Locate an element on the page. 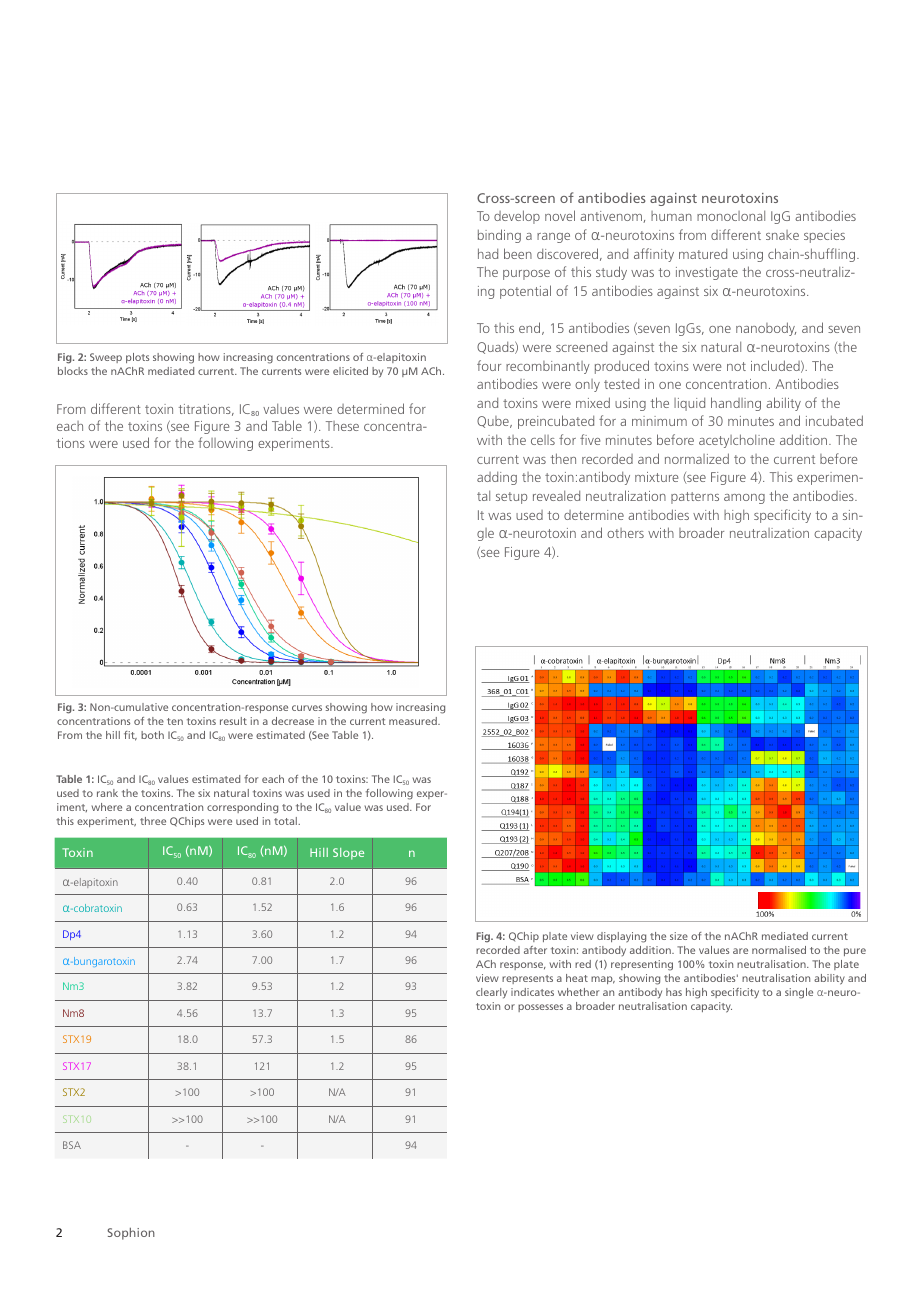 Image resolution: width=924 pixels, height=1308 pixels. among is located at coordinates (744, 499).
